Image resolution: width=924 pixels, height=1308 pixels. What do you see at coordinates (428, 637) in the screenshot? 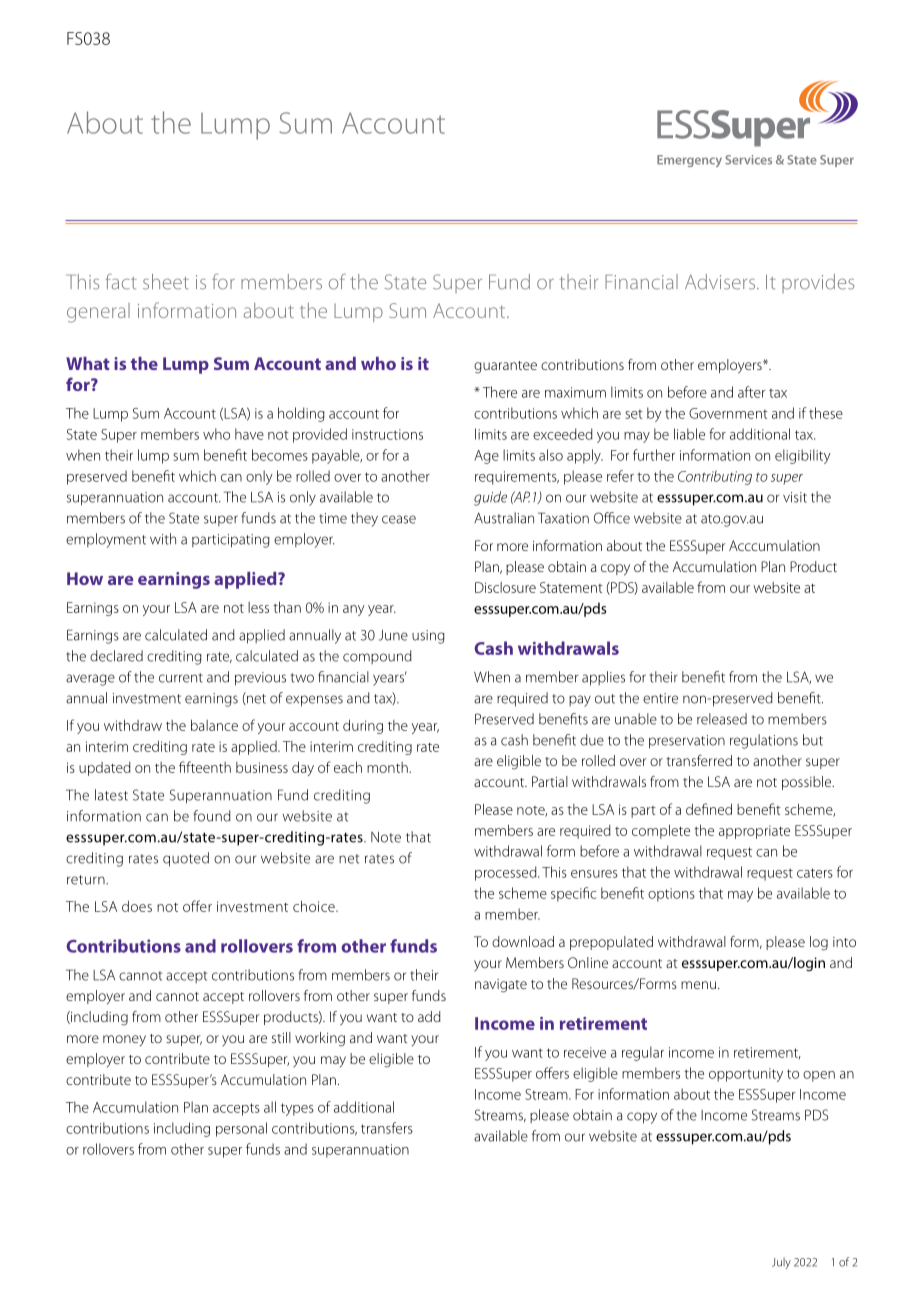
I see `using` at bounding box center [428, 637].
